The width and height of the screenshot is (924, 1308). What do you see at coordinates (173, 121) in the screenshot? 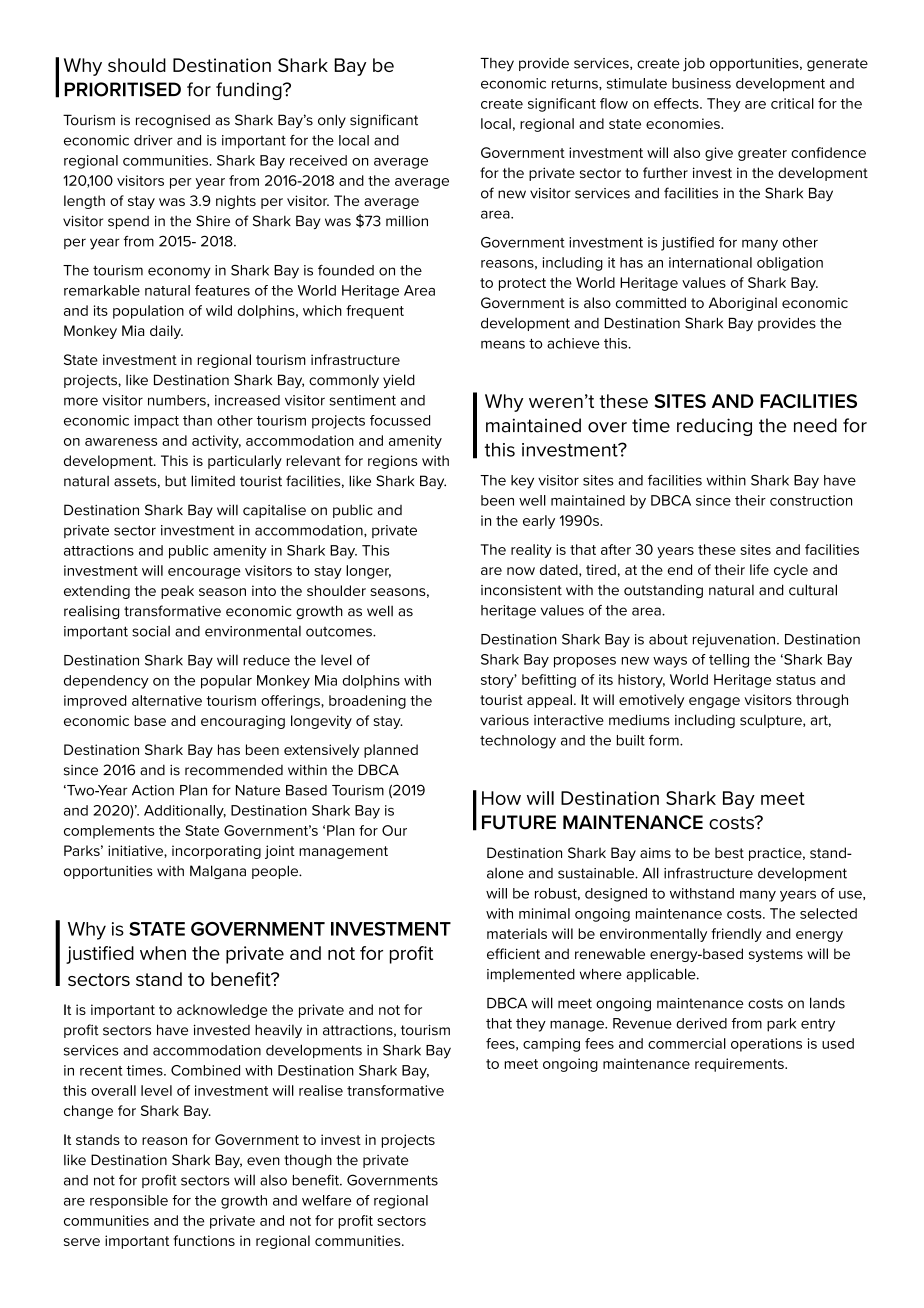
I see `recognised` at bounding box center [173, 121].
